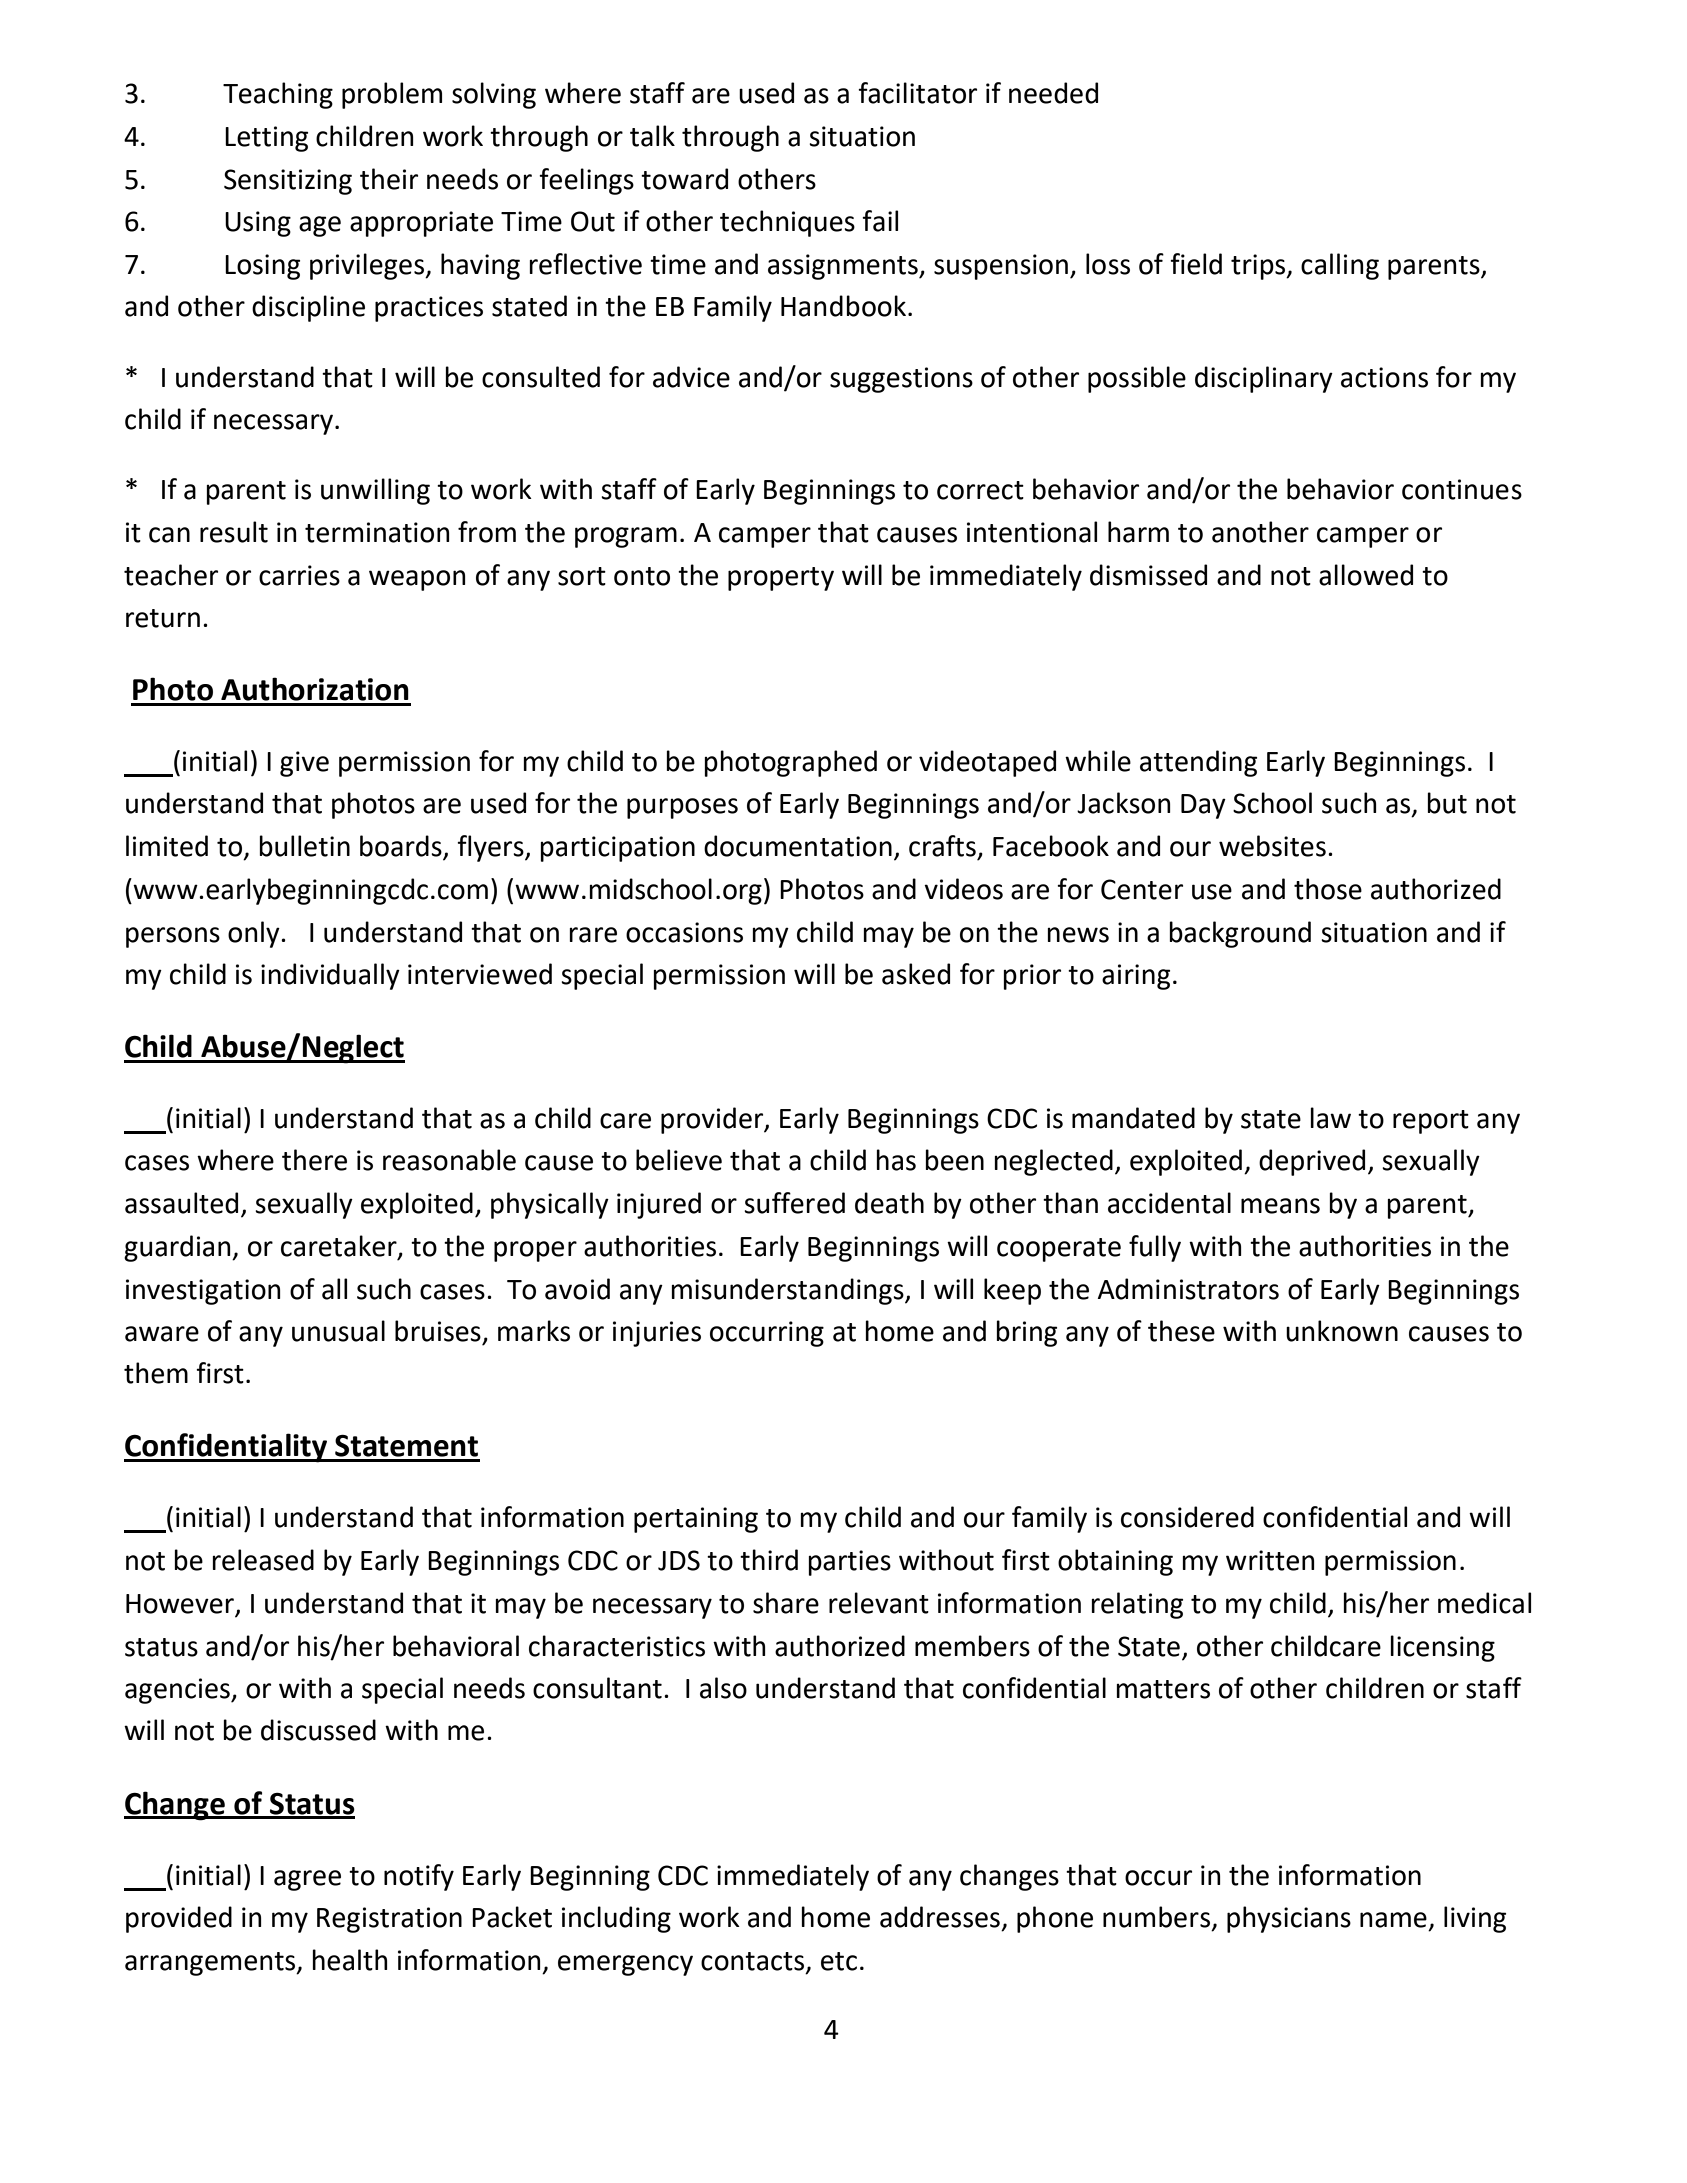  Describe the element at coordinates (1340, 266) in the screenshot. I see `calling` at that location.
